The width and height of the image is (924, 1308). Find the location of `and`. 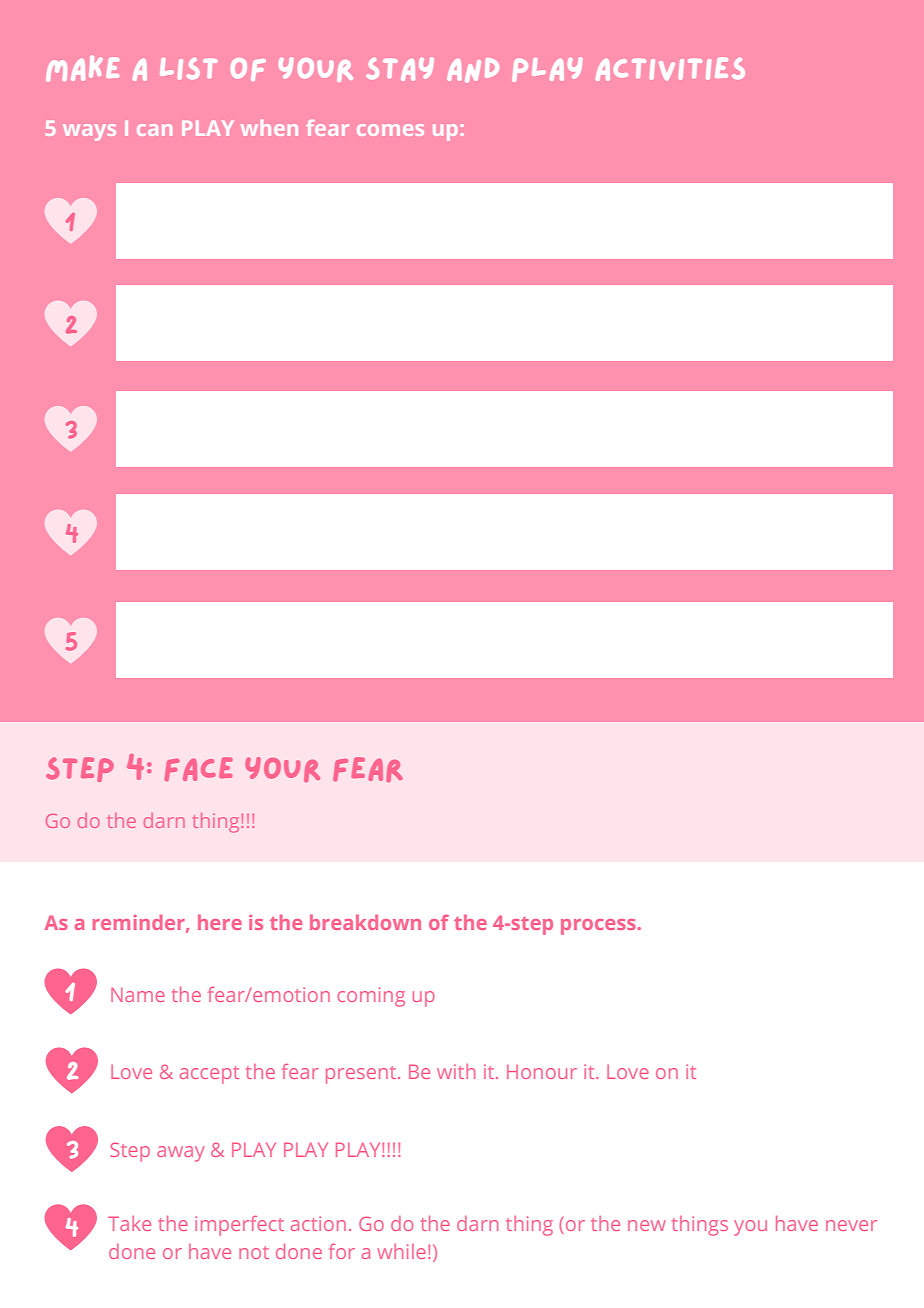

and is located at coordinates (473, 70).
